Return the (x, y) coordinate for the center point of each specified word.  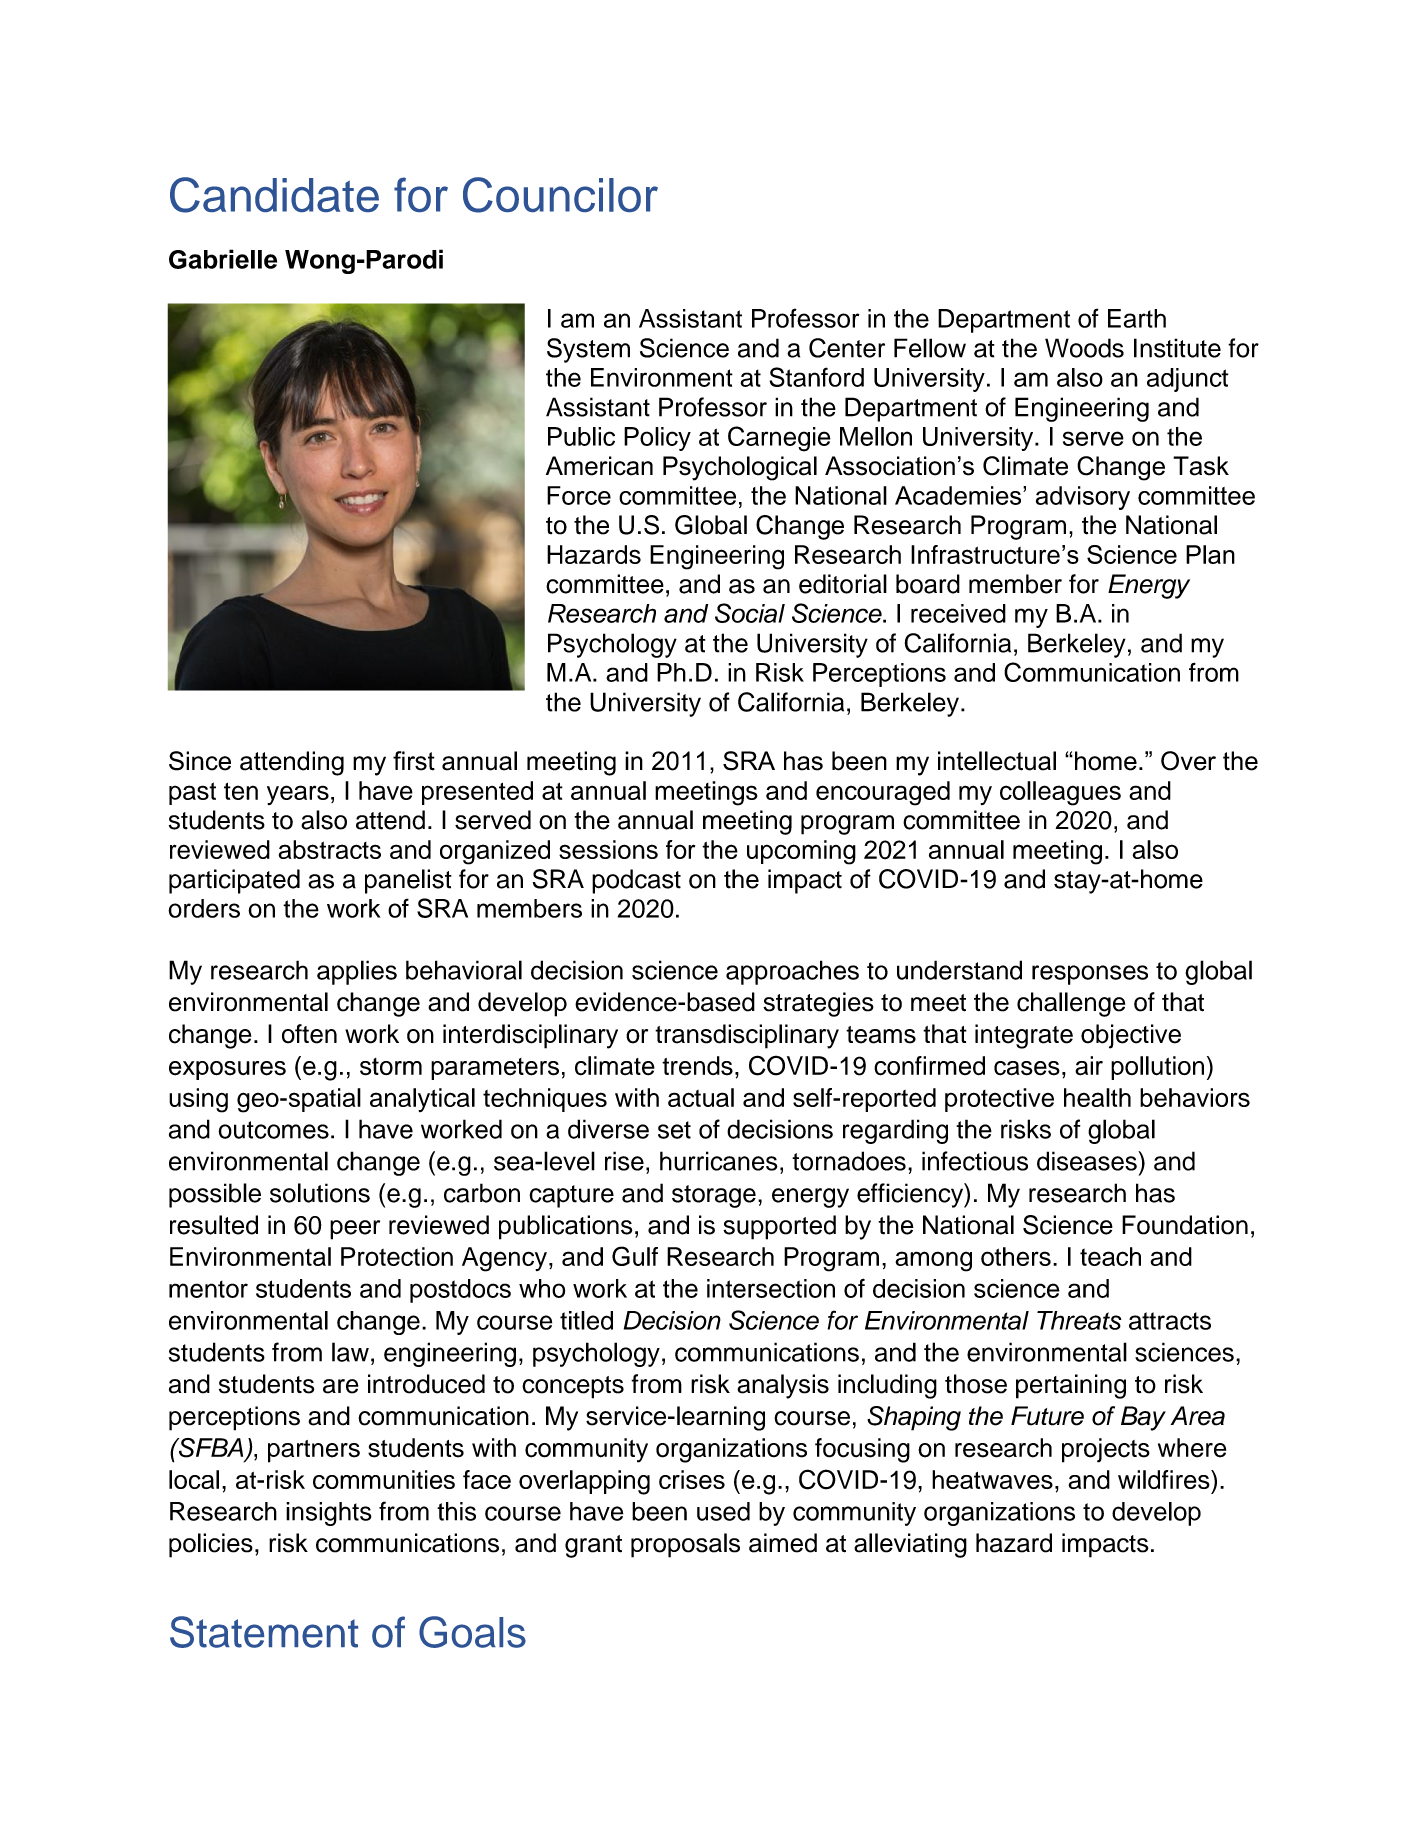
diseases (1088, 1161)
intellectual (997, 761)
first (414, 761)
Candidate (274, 195)
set (674, 1130)
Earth (1137, 318)
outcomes (273, 1130)
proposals (685, 1545)
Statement (264, 1632)
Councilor (560, 195)
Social (750, 613)
